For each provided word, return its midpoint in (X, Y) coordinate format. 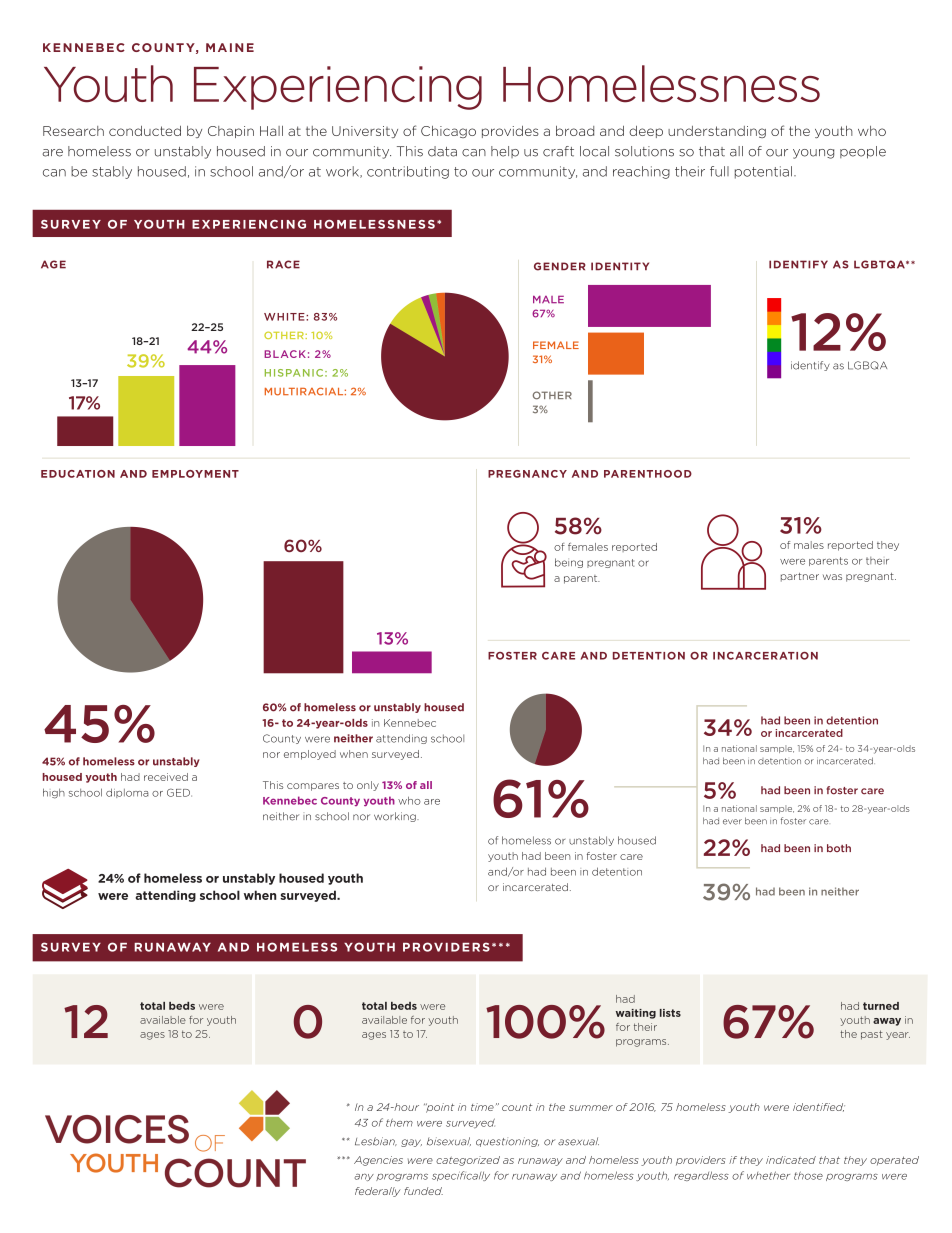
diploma (127, 793)
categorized (468, 1161)
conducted (145, 131)
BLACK (285, 354)
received (166, 777)
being (569, 563)
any (364, 1177)
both (839, 848)
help (505, 152)
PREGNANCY (527, 474)
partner (800, 577)
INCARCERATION (765, 656)
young (813, 154)
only (368, 786)
